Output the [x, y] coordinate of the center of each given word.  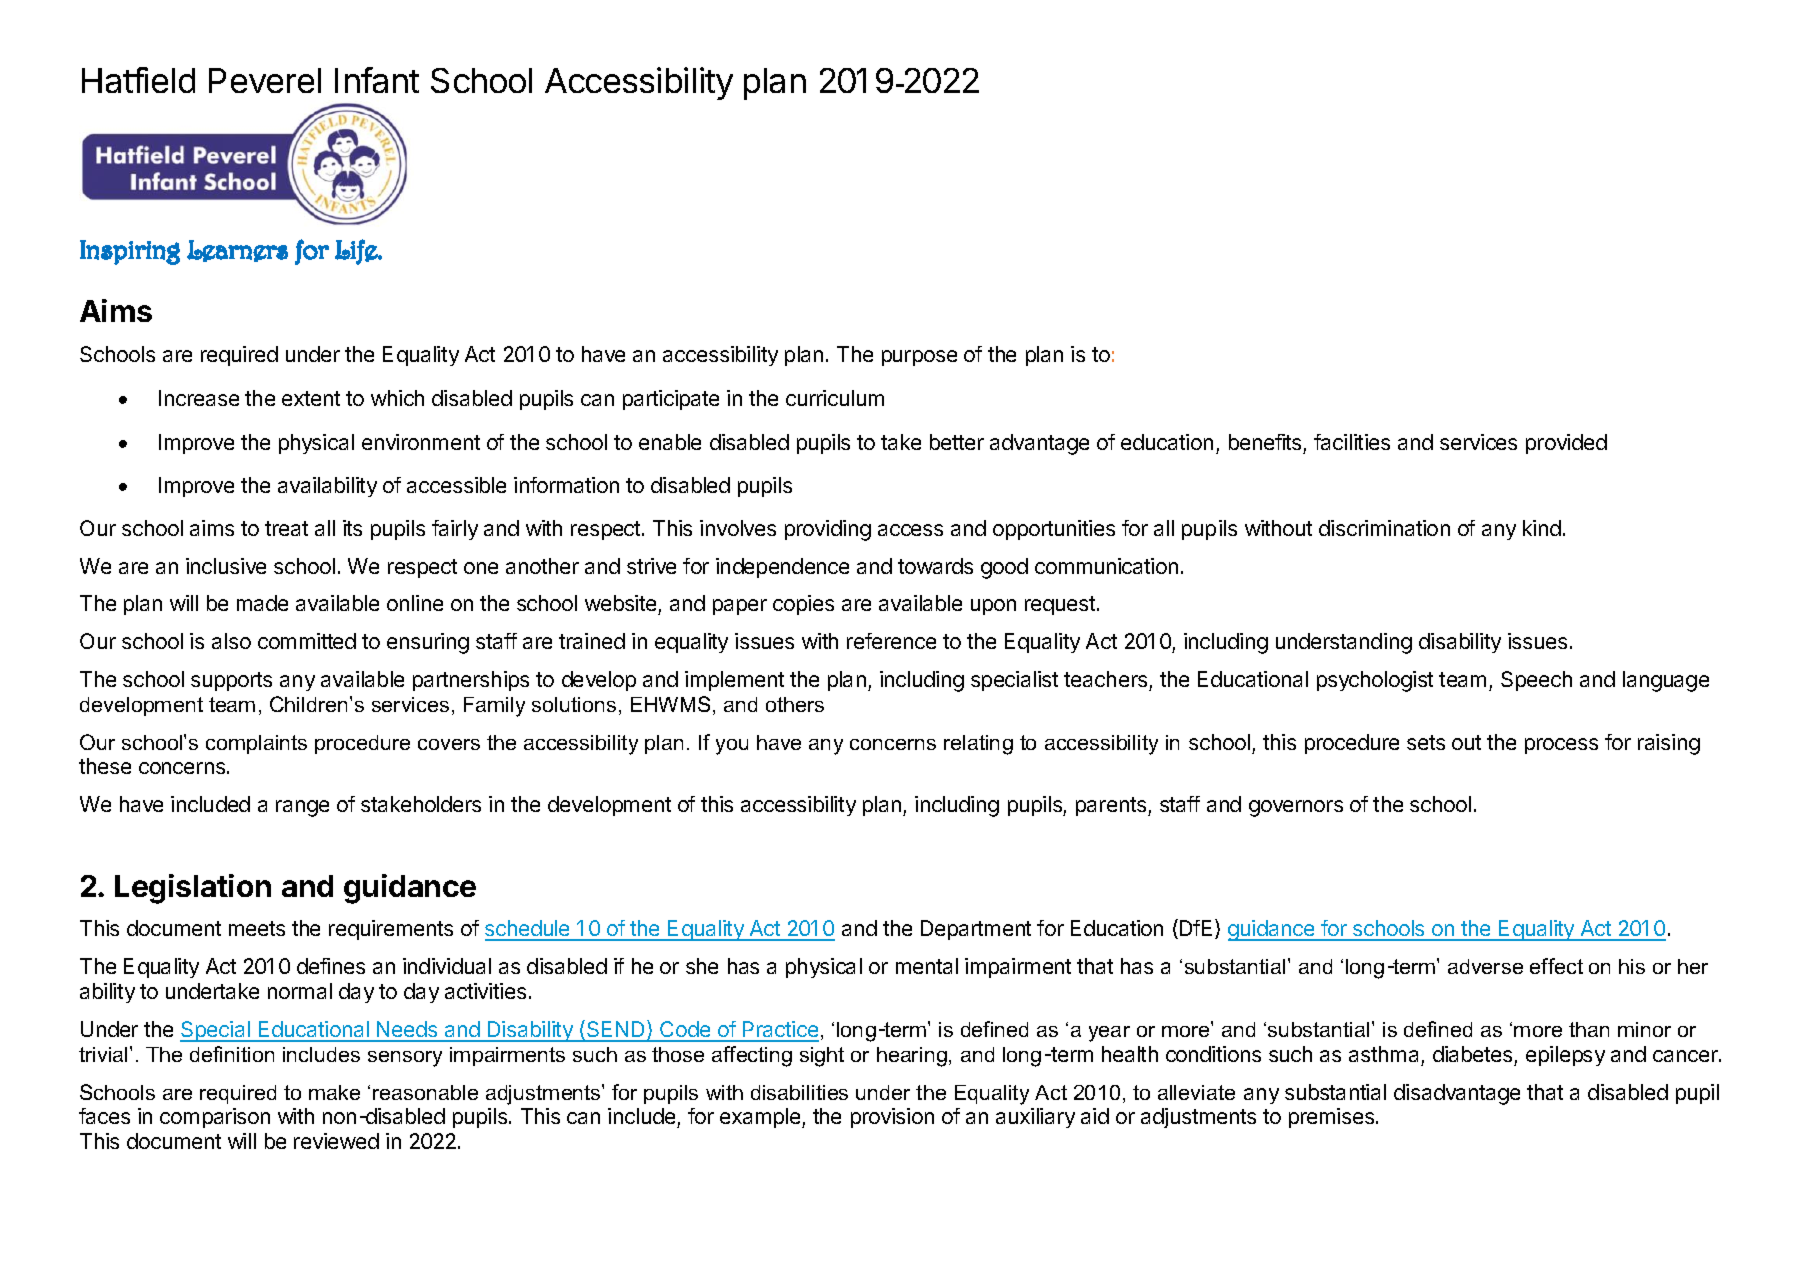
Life [357, 252]
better [957, 442]
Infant [377, 80]
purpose [919, 358]
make [334, 1092]
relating [978, 745]
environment [421, 442]
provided [1566, 444]
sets [1426, 742]
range [302, 808]
